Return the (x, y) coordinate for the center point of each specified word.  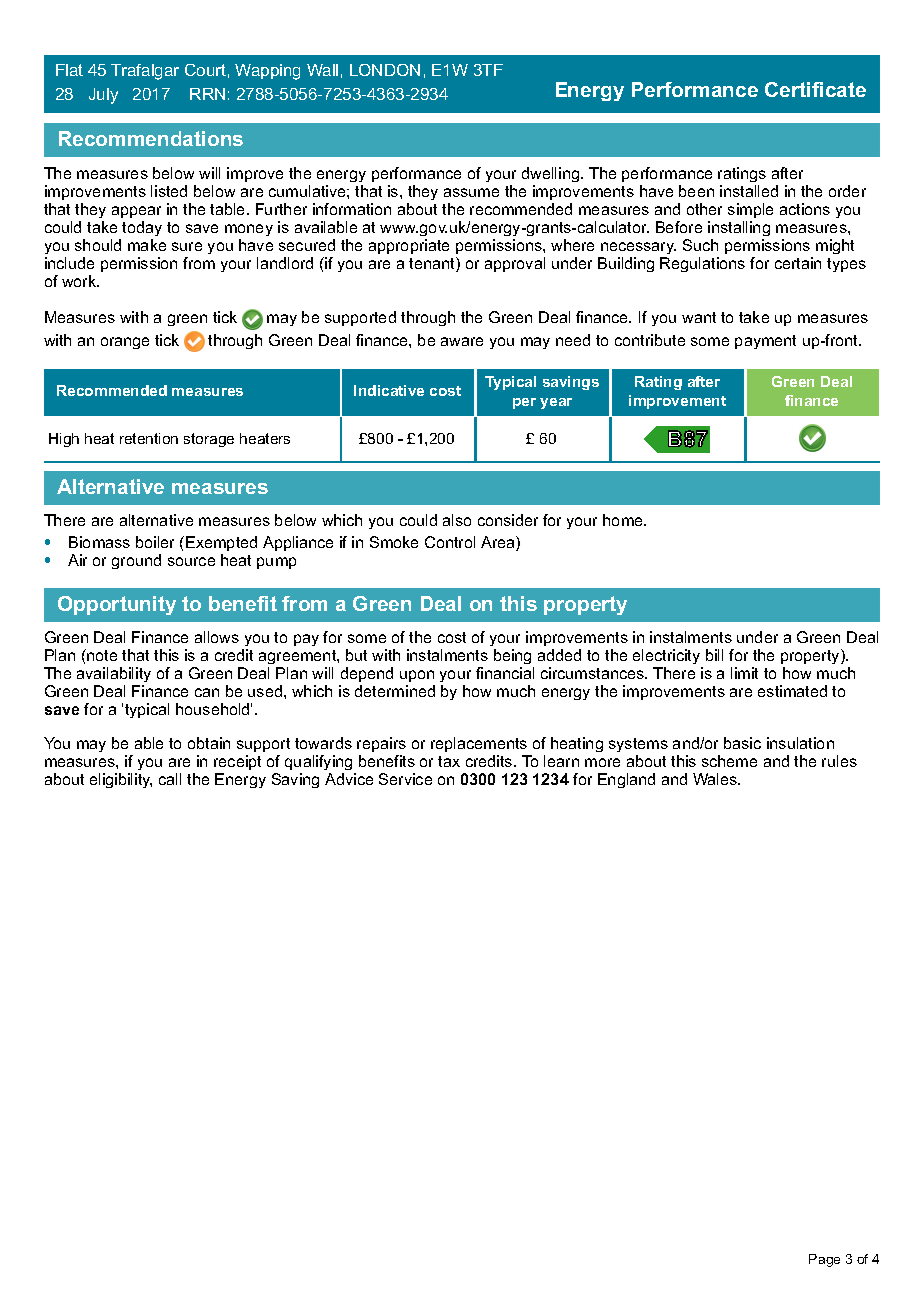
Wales (716, 779)
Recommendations (151, 138)
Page (824, 1260)
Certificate (815, 89)
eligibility (121, 780)
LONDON (385, 70)
